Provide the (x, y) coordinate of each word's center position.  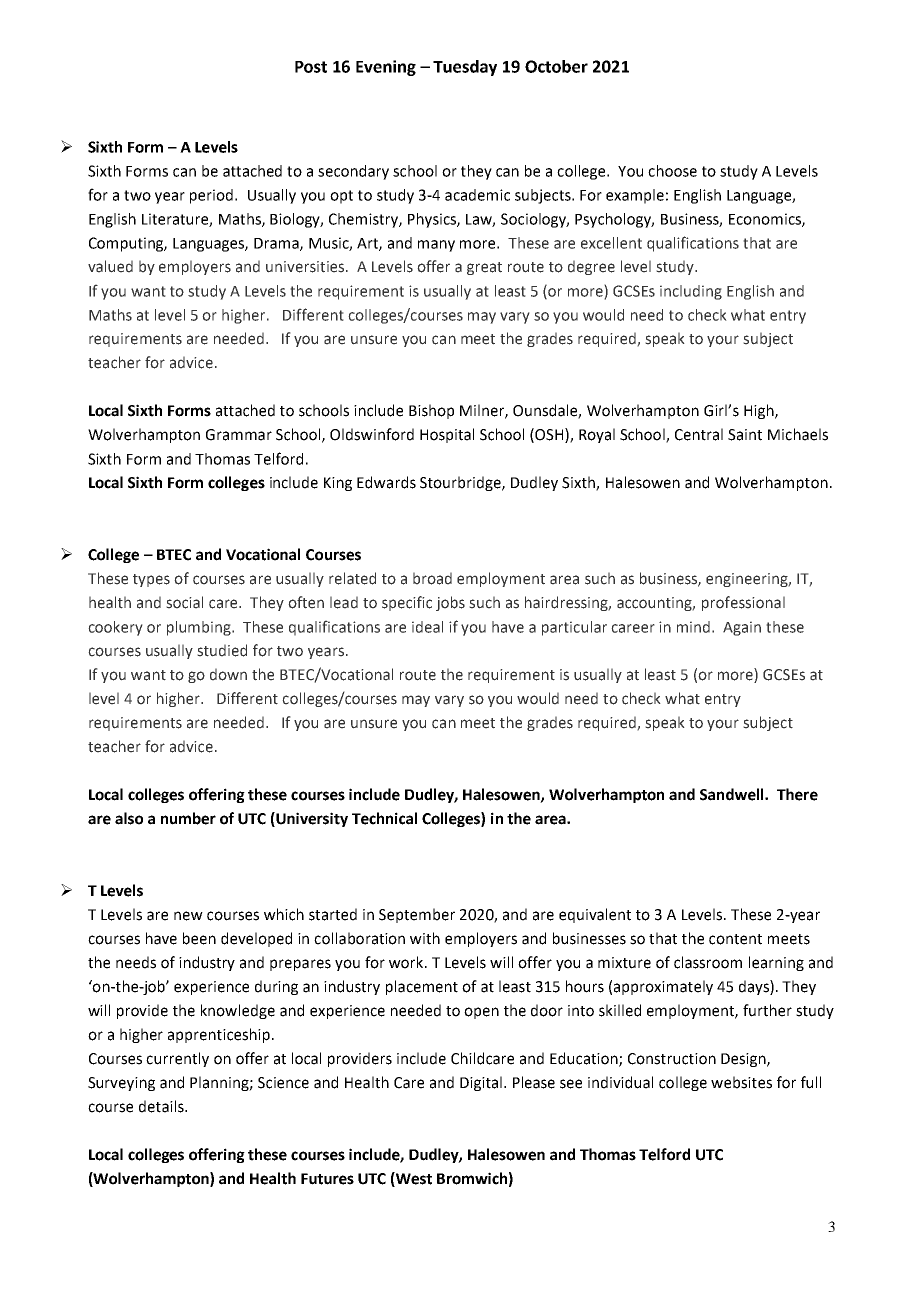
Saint (745, 435)
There (797, 794)
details (162, 1106)
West (413, 1179)
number (188, 818)
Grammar (239, 435)
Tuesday (465, 68)
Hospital (447, 435)
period (213, 196)
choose (672, 171)
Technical (384, 818)
